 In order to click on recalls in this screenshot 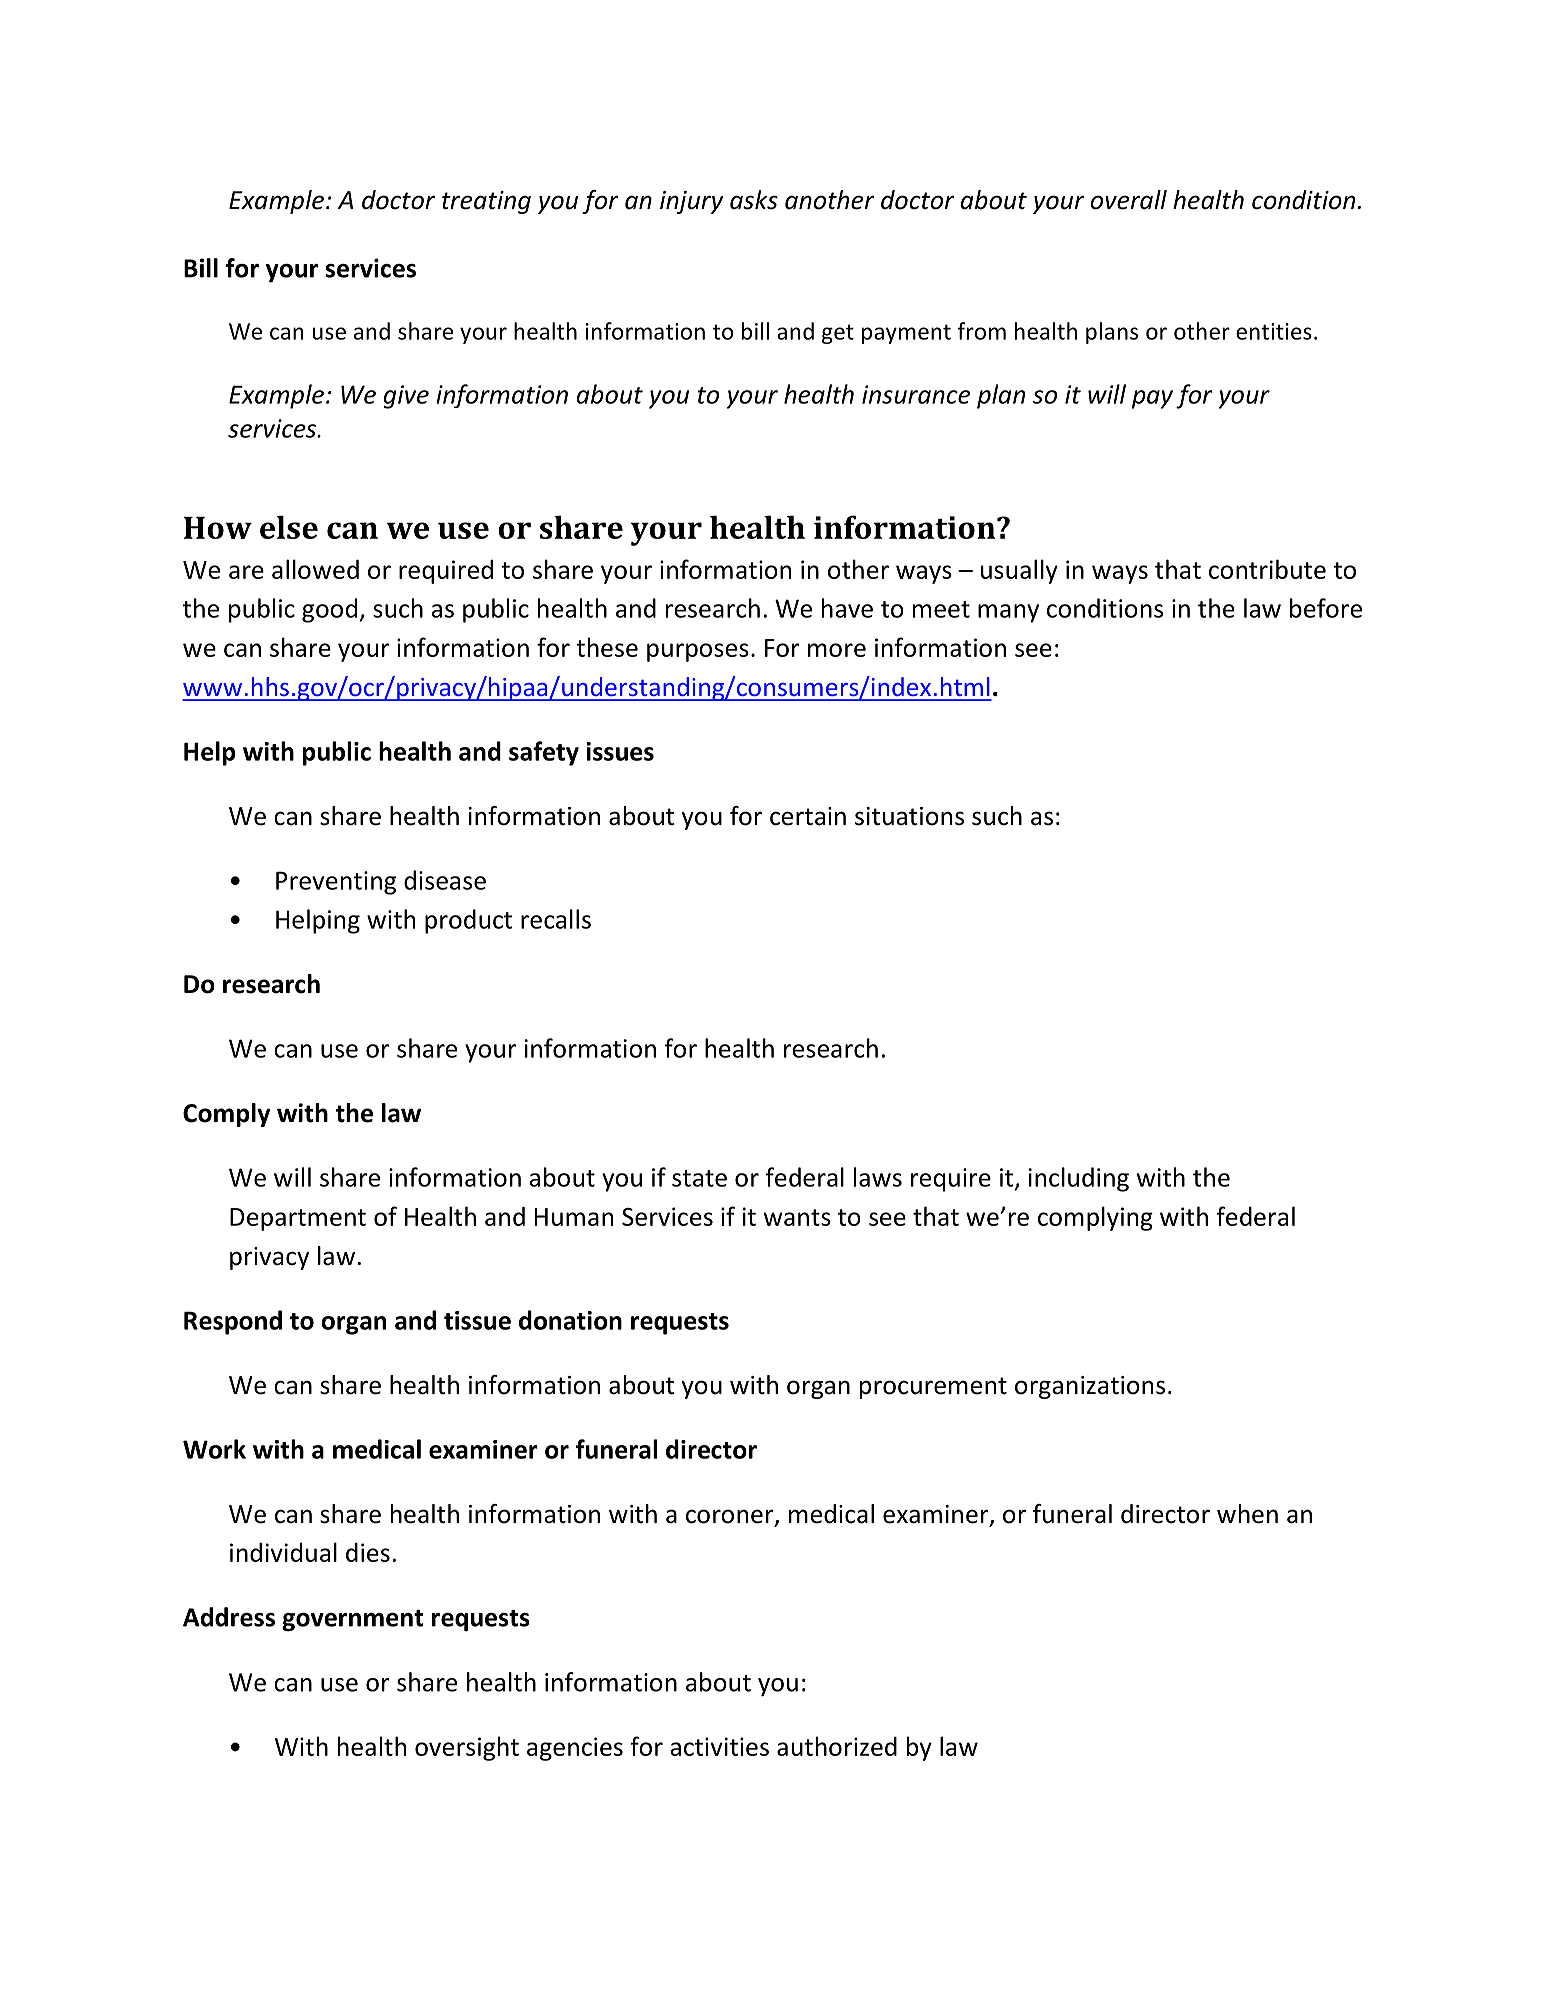, I will do `click(556, 919)`.
